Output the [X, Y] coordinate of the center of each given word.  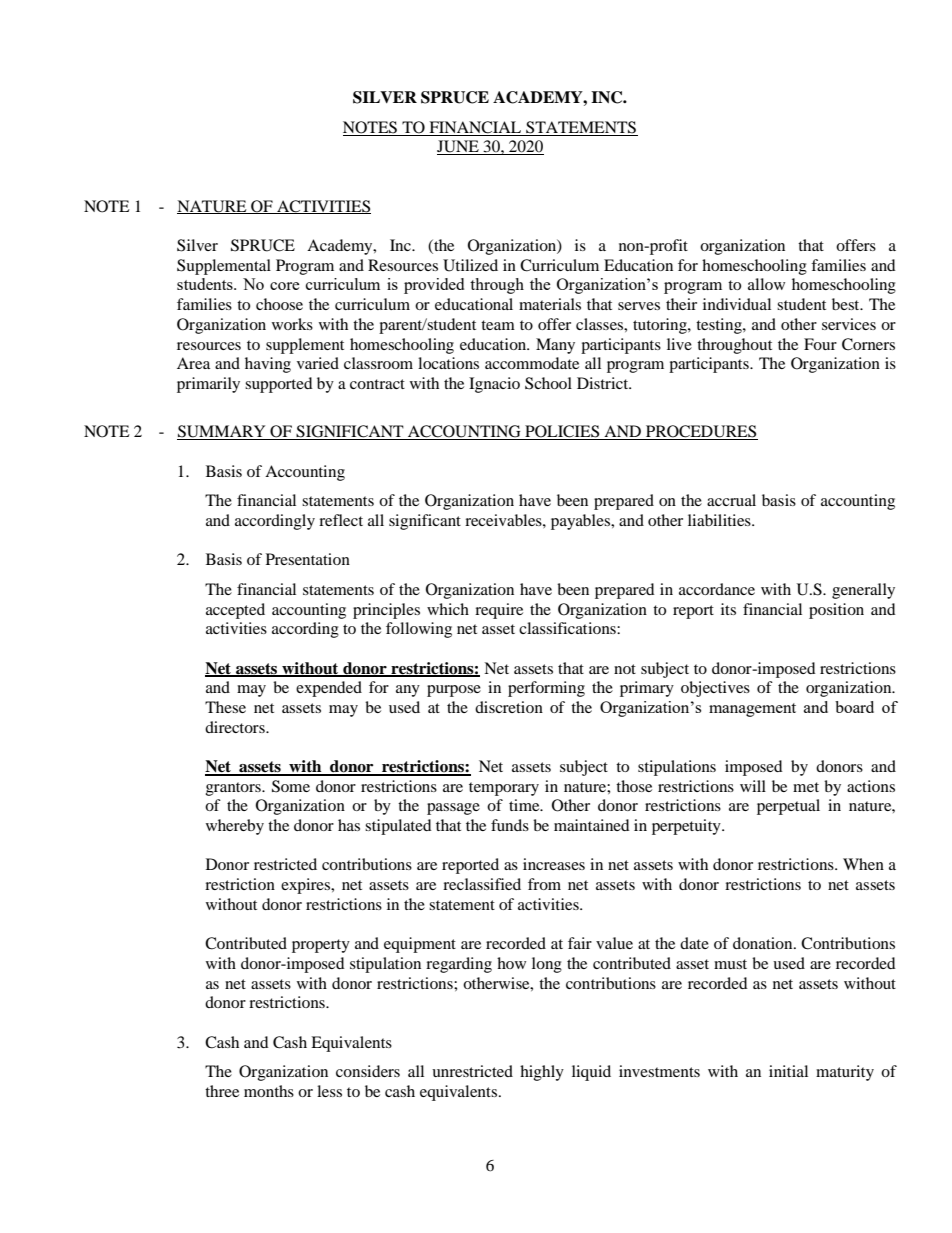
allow [766, 284]
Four [820, 344]
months [269, 1091]
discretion [509, 707]
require [499, 611]
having [268, 365]
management [752, 710]
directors [236, 727]
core [285, 286]
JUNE [459, 147]
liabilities [720, 520]
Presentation [308, 559]
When [863, 864]
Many [555, 346]
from [544, 884]
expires [307, 886]
